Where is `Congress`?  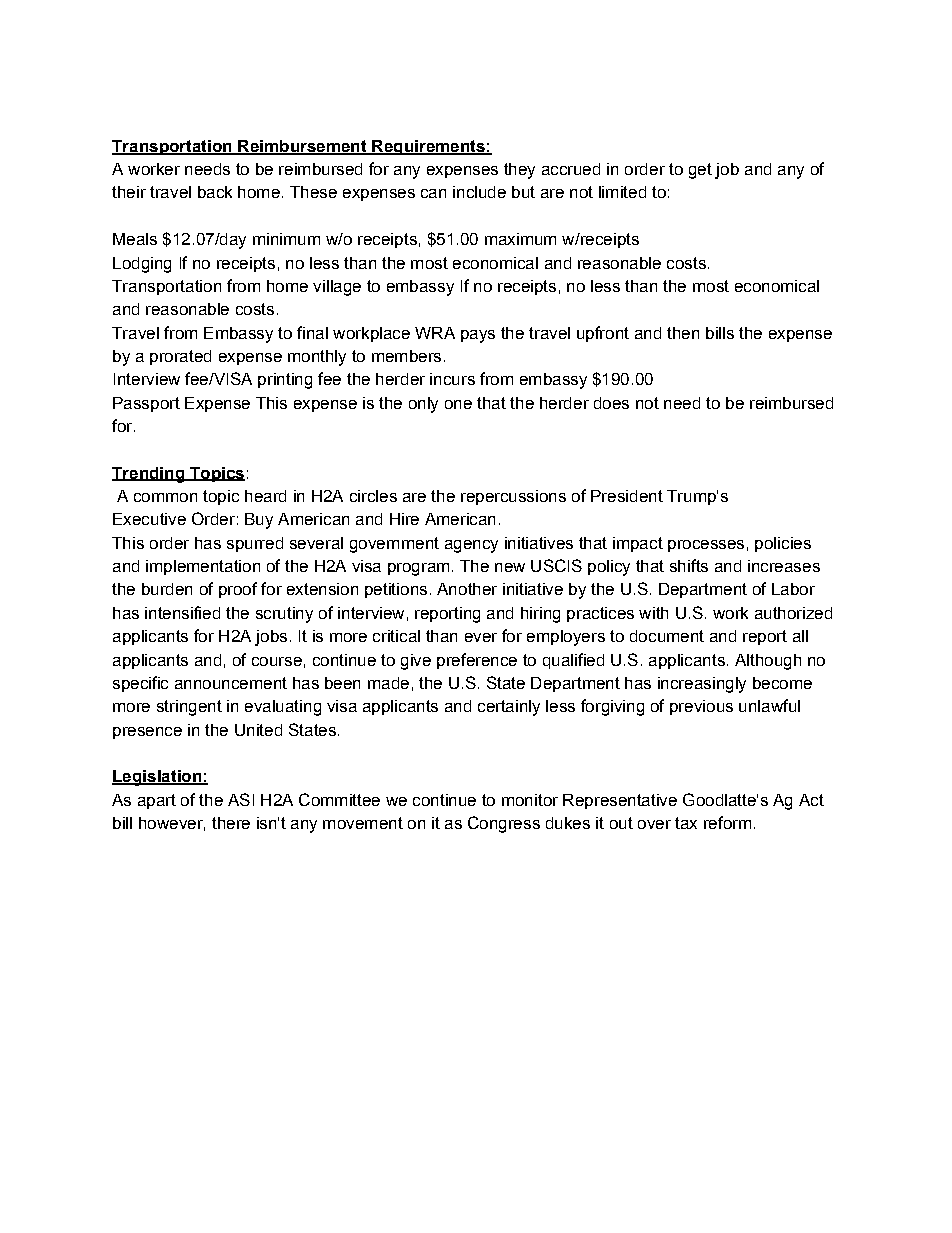 Congress is located at coordinates (504, 824).
